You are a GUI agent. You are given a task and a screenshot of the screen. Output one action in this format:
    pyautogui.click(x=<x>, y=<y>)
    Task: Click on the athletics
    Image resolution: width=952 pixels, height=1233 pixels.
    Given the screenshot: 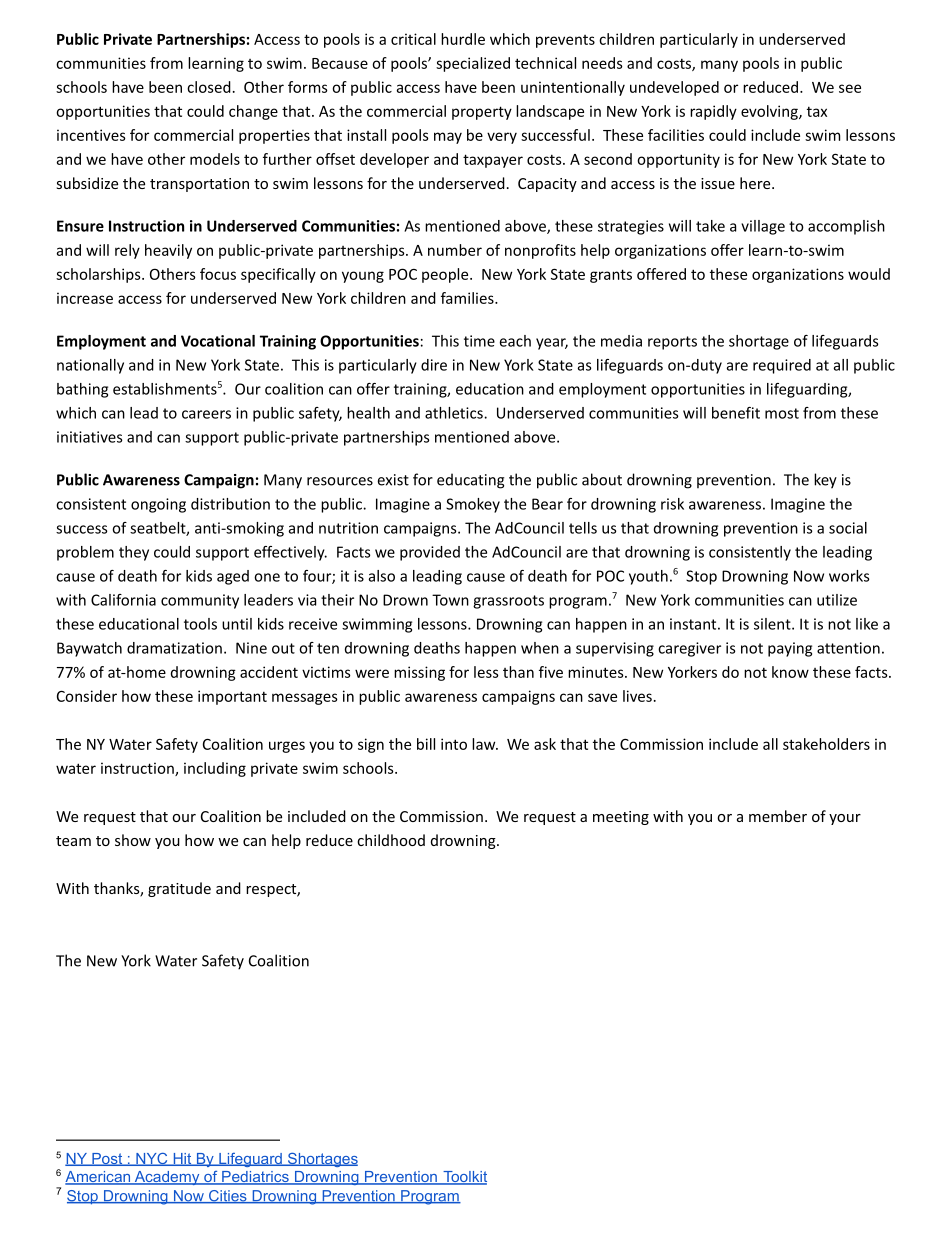 What is the action you would take?
    pyautogui.click(x=455, y=413)
